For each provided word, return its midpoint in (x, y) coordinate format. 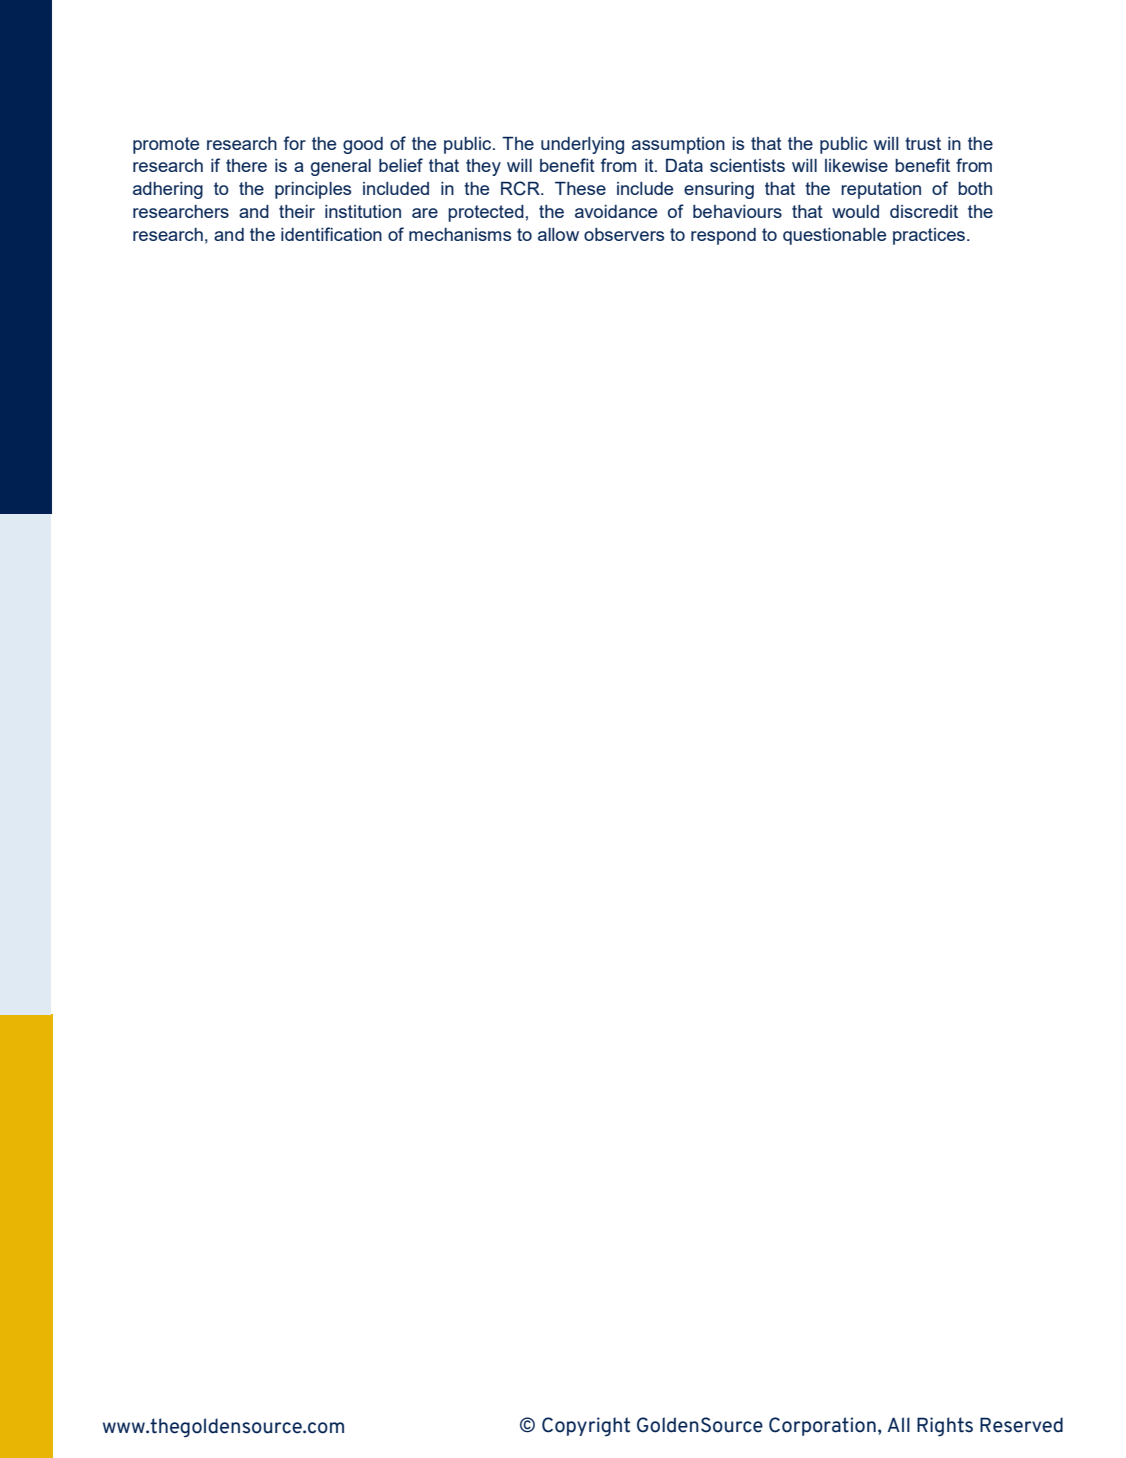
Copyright (586, 1427)
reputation (881, 190)
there (246, 165)
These (580, 188)
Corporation (822, 1426)
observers (624, 234)
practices (929, 236)
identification (331, 234)
